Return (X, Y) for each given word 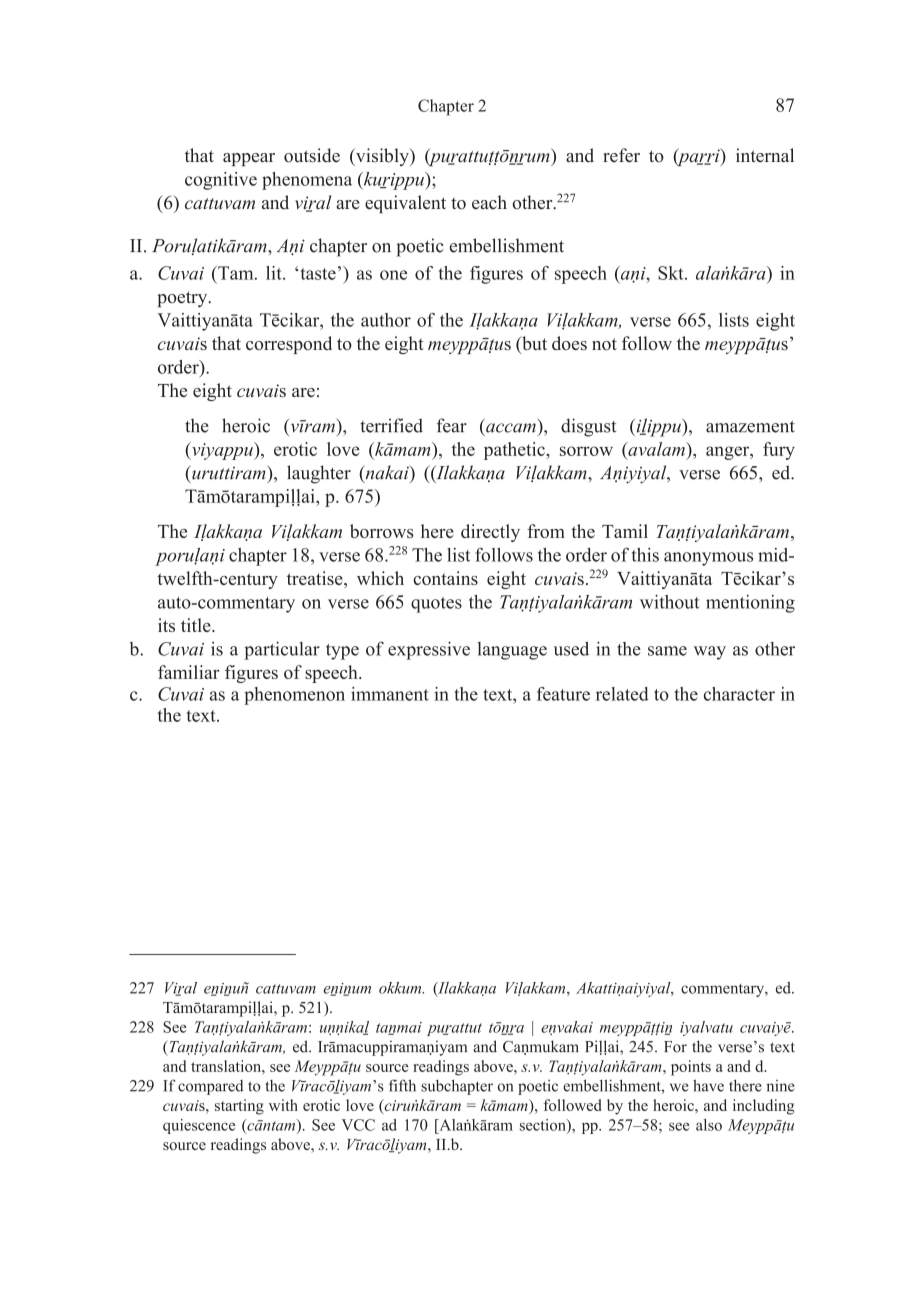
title (197, 625)
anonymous (708, 559)
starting (239, 1107)
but (533, 344)
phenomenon (294, 696)
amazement (750, 427)
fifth (402, 1085)
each (489, 202)
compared (210, 1087)
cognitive (221, 181)
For (675, 1047)
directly (490, 533)
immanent (390, 694)
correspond (289, 345)
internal (765, 155)
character (739, 694)
